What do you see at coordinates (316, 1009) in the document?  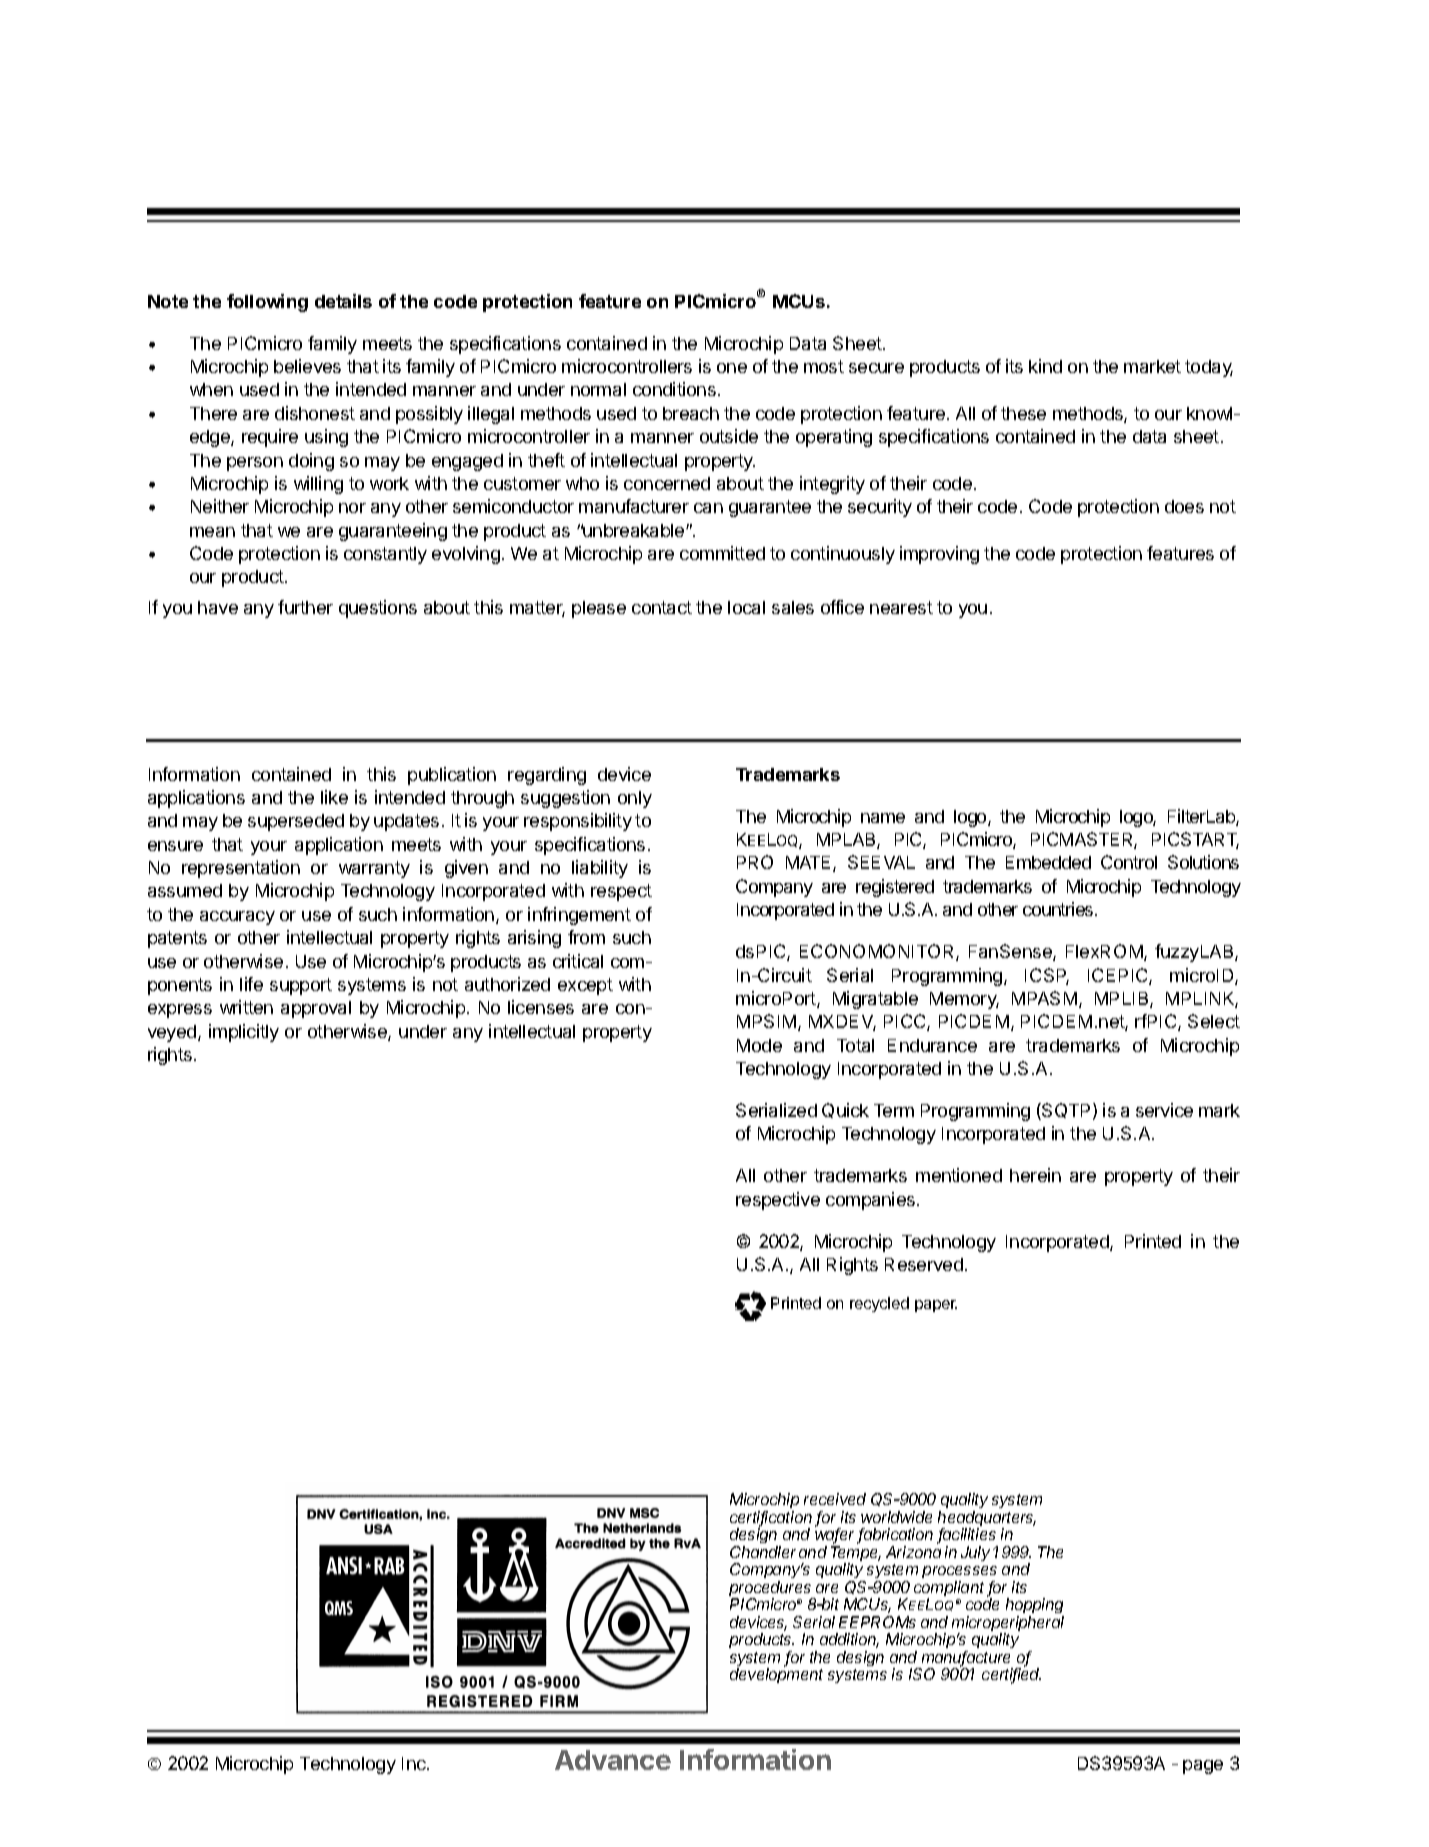 I see `approval` at bounding box center [316, 1009].
